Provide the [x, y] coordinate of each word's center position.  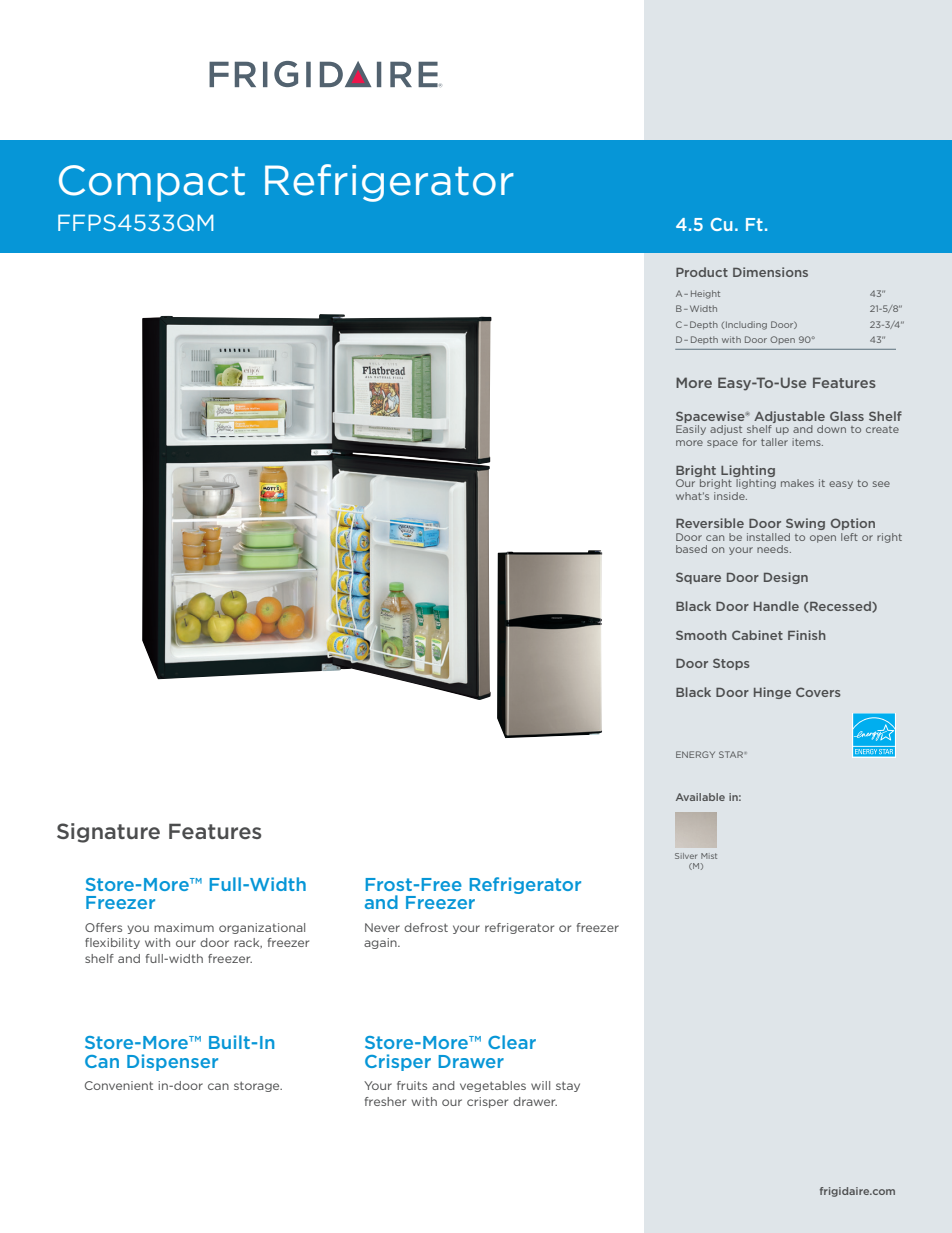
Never [382, 927]
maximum [184, 927]
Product [702, 272]
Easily [691, 430]
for [749, 442]
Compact [152, 183]
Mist [709, 856]
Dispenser [172, 1062]
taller [774, 442]
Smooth [701, 635]
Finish [807, 635]
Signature [108, 833]
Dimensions [770, 272]
